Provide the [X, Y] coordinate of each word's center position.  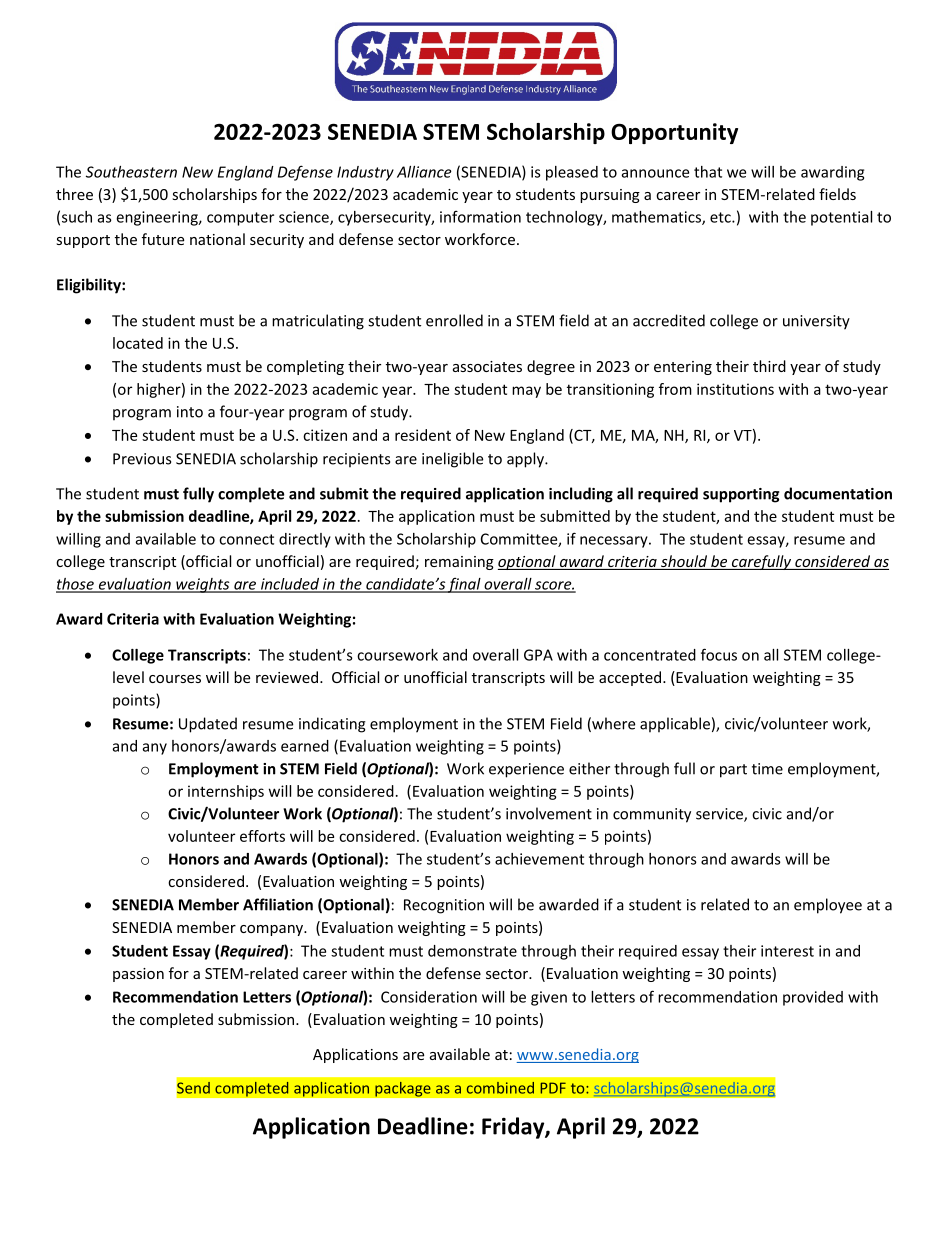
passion [138, 975]
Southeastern [131, 172]
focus [719, 654]
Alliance [424, 172]
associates [487, 366]
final [464, 585]
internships [226, 792]
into [190, 412]
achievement [539, 859]
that [708, 172]
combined [500, 1088]
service [720, 815]
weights [203, 585]
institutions [735, 389]
